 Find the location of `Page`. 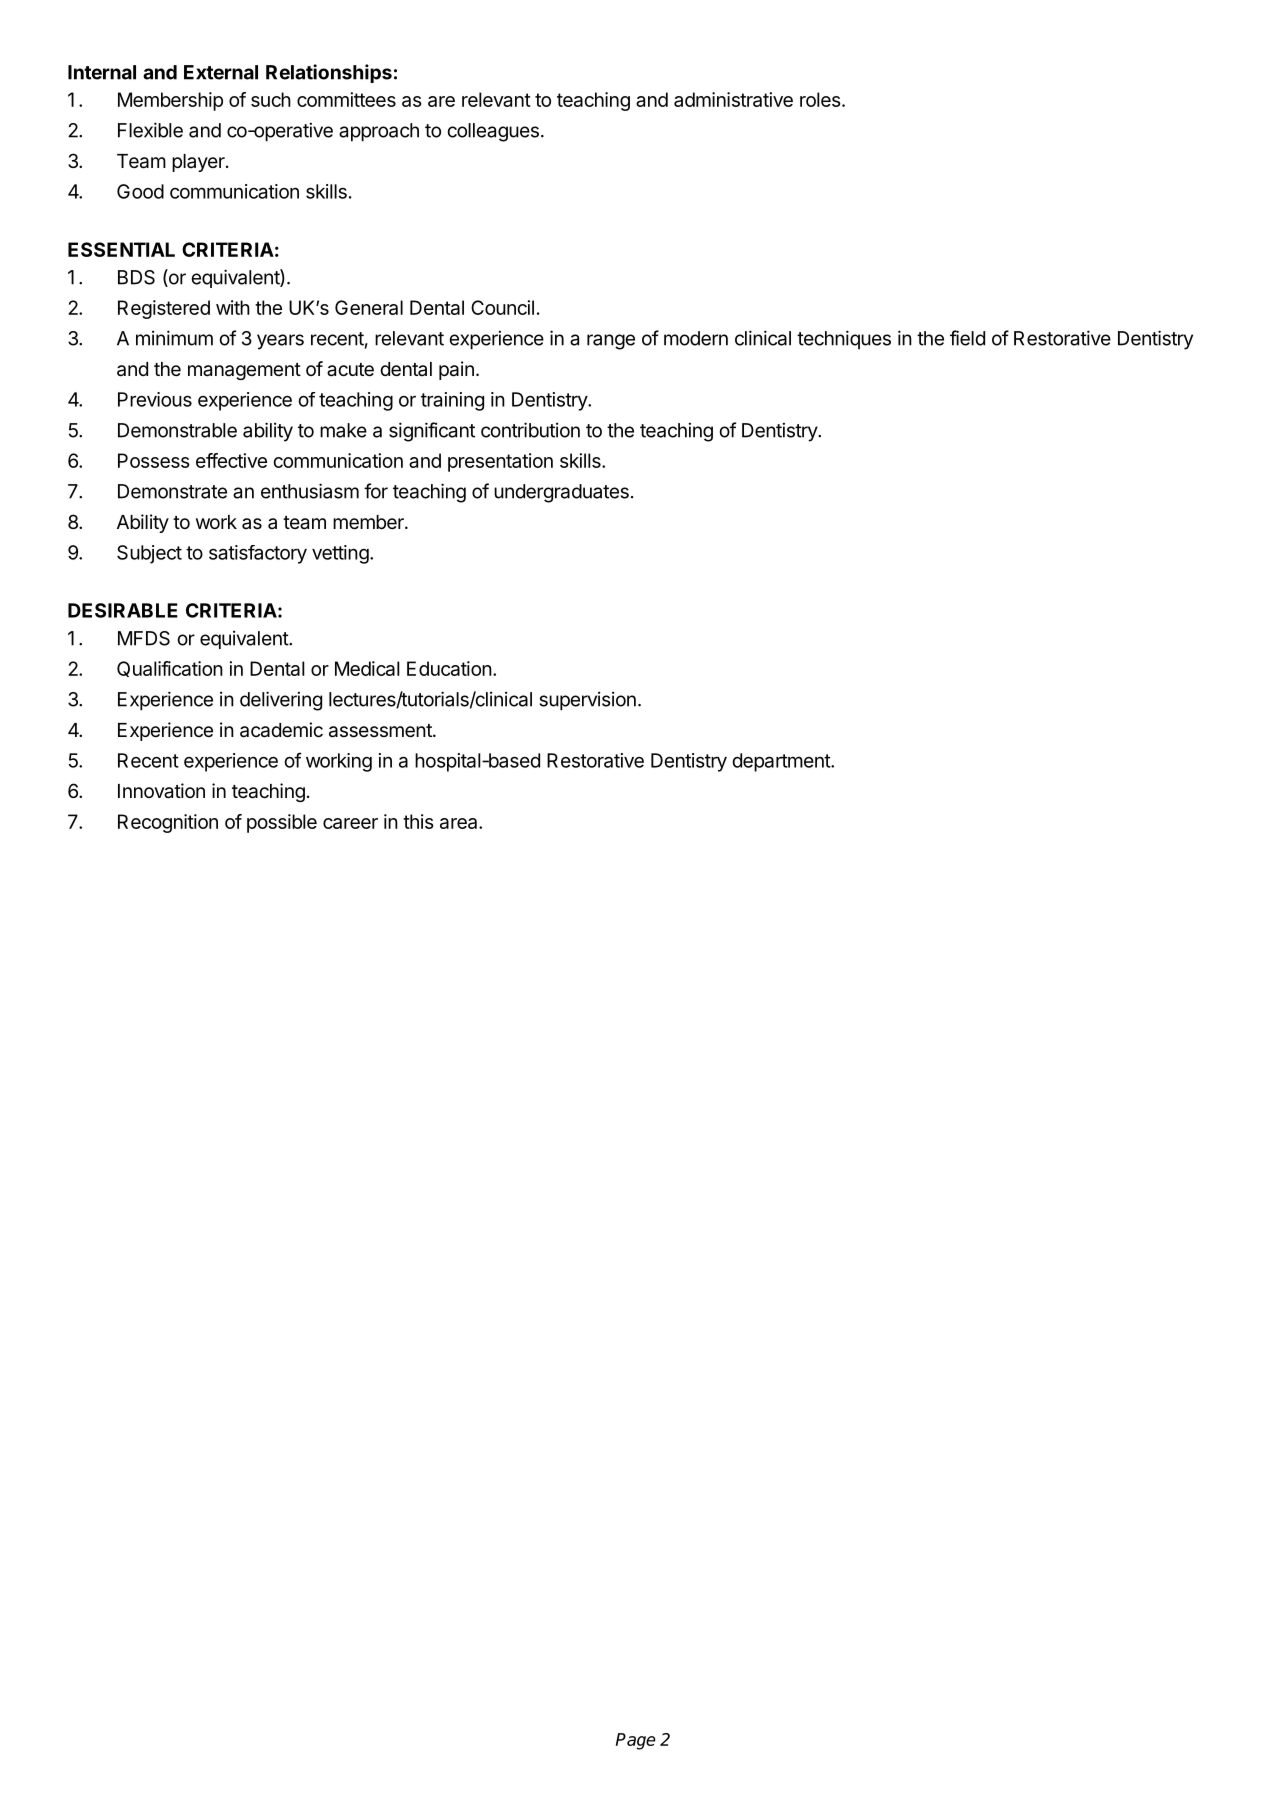

Page is located at coordinates (636, 1741).
